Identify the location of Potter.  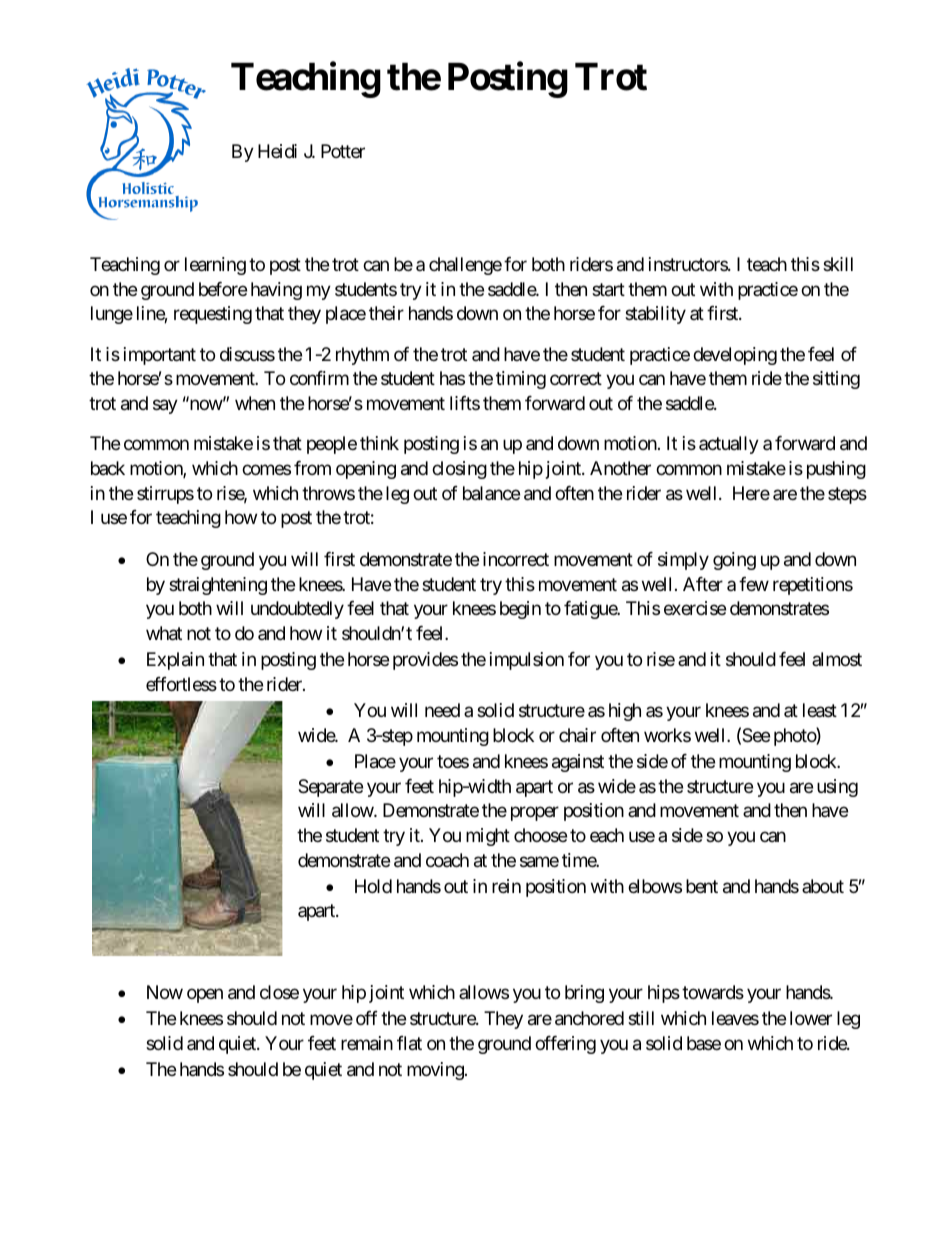
(343, 151).
